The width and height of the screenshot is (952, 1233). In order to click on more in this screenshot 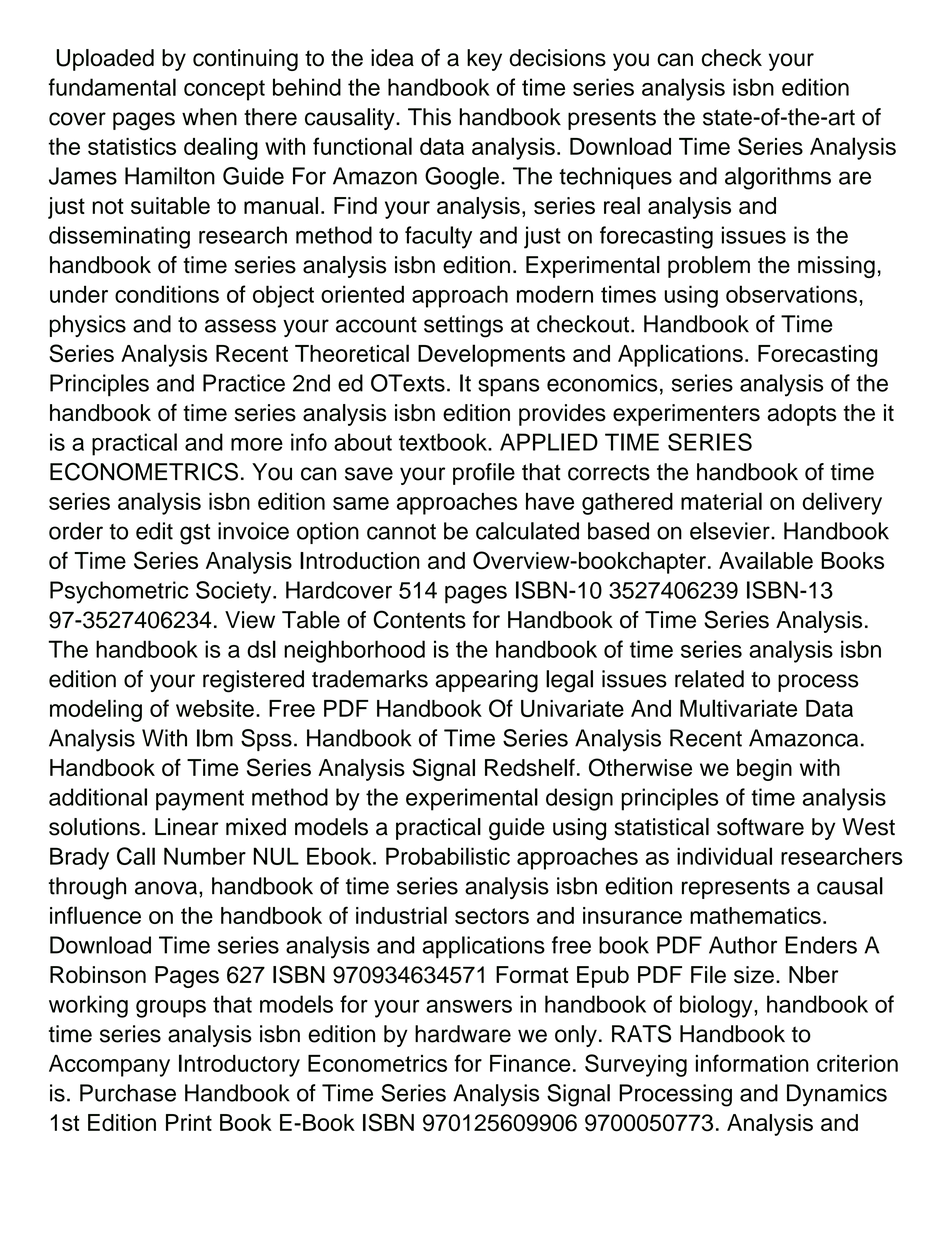, I will do `click(257, 444)`.
